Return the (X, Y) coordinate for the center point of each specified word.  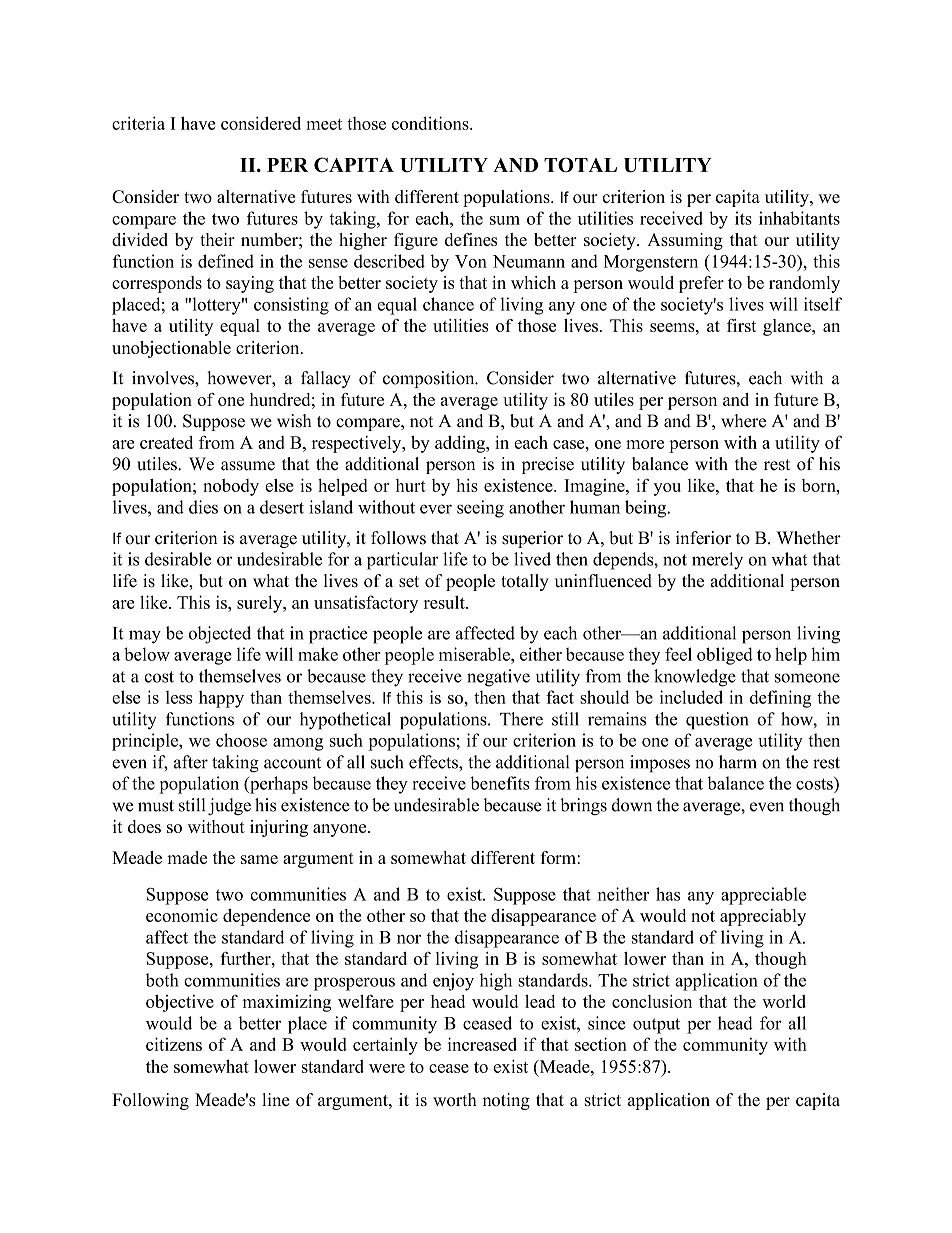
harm (738, 762)
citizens (174, 1044)
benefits (500, 783)
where (743, 421)
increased (482, 1044)
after (191, 762)
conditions (431, 123)
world (784, 1001)
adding (461, 444)
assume (248, 466)
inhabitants (799, 218)
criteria (138, 123)
